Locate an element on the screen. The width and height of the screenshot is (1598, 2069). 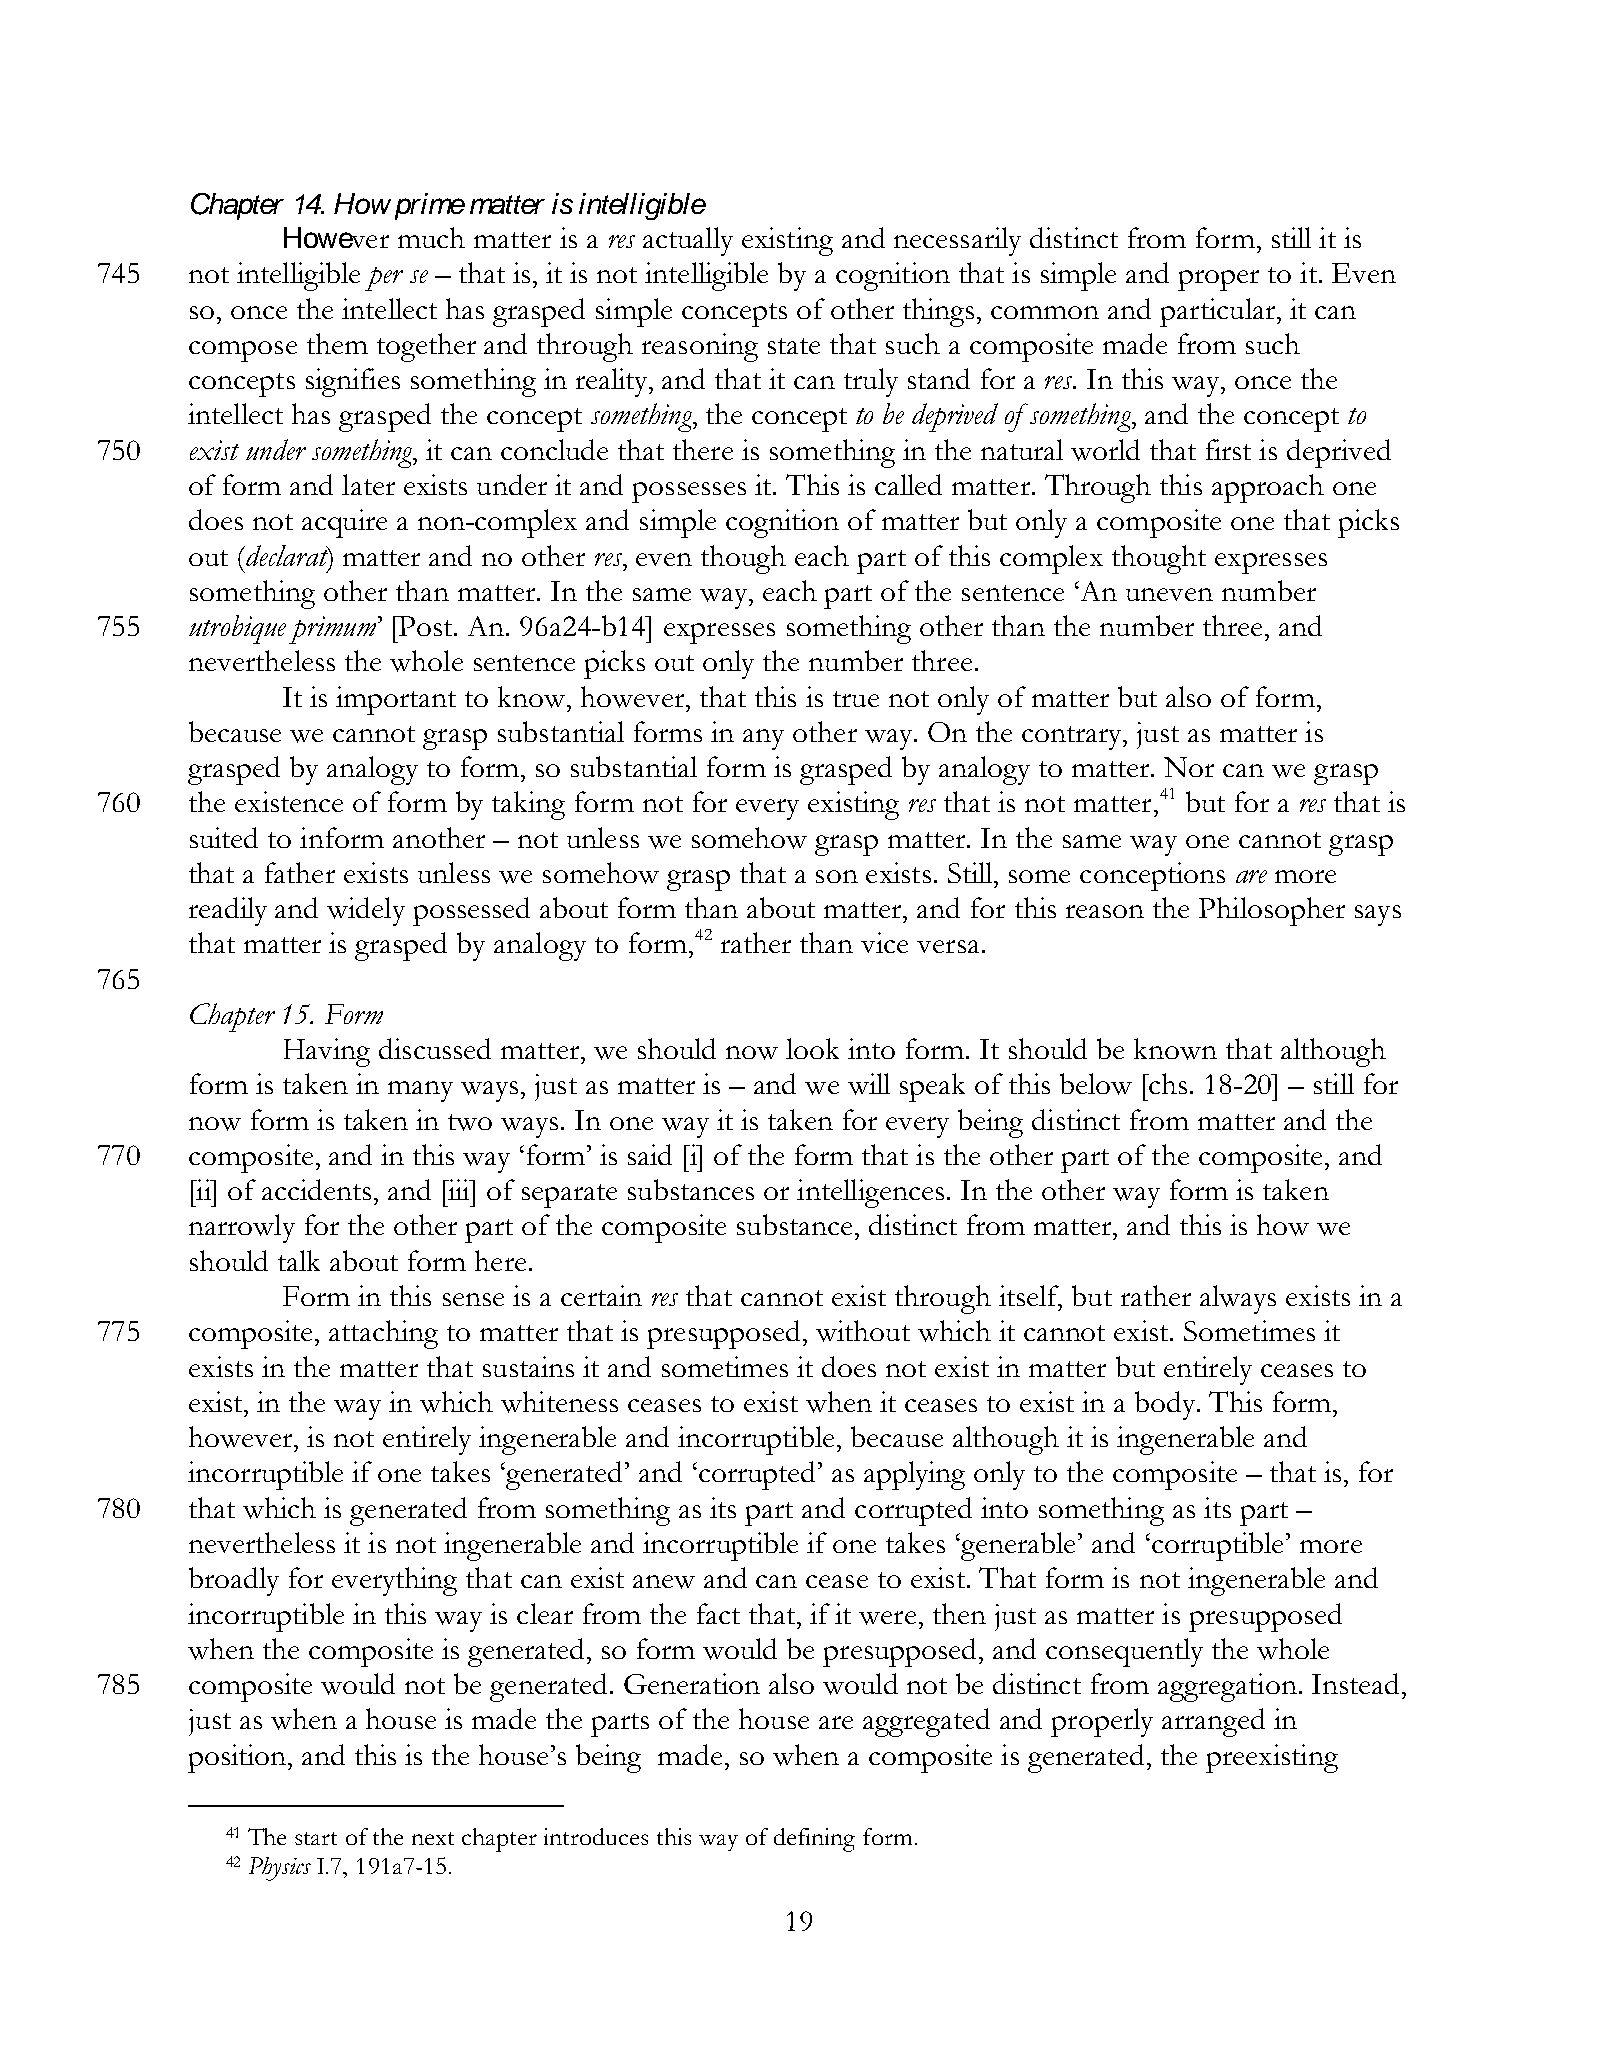
common is located at coordinates (1045, 312).
